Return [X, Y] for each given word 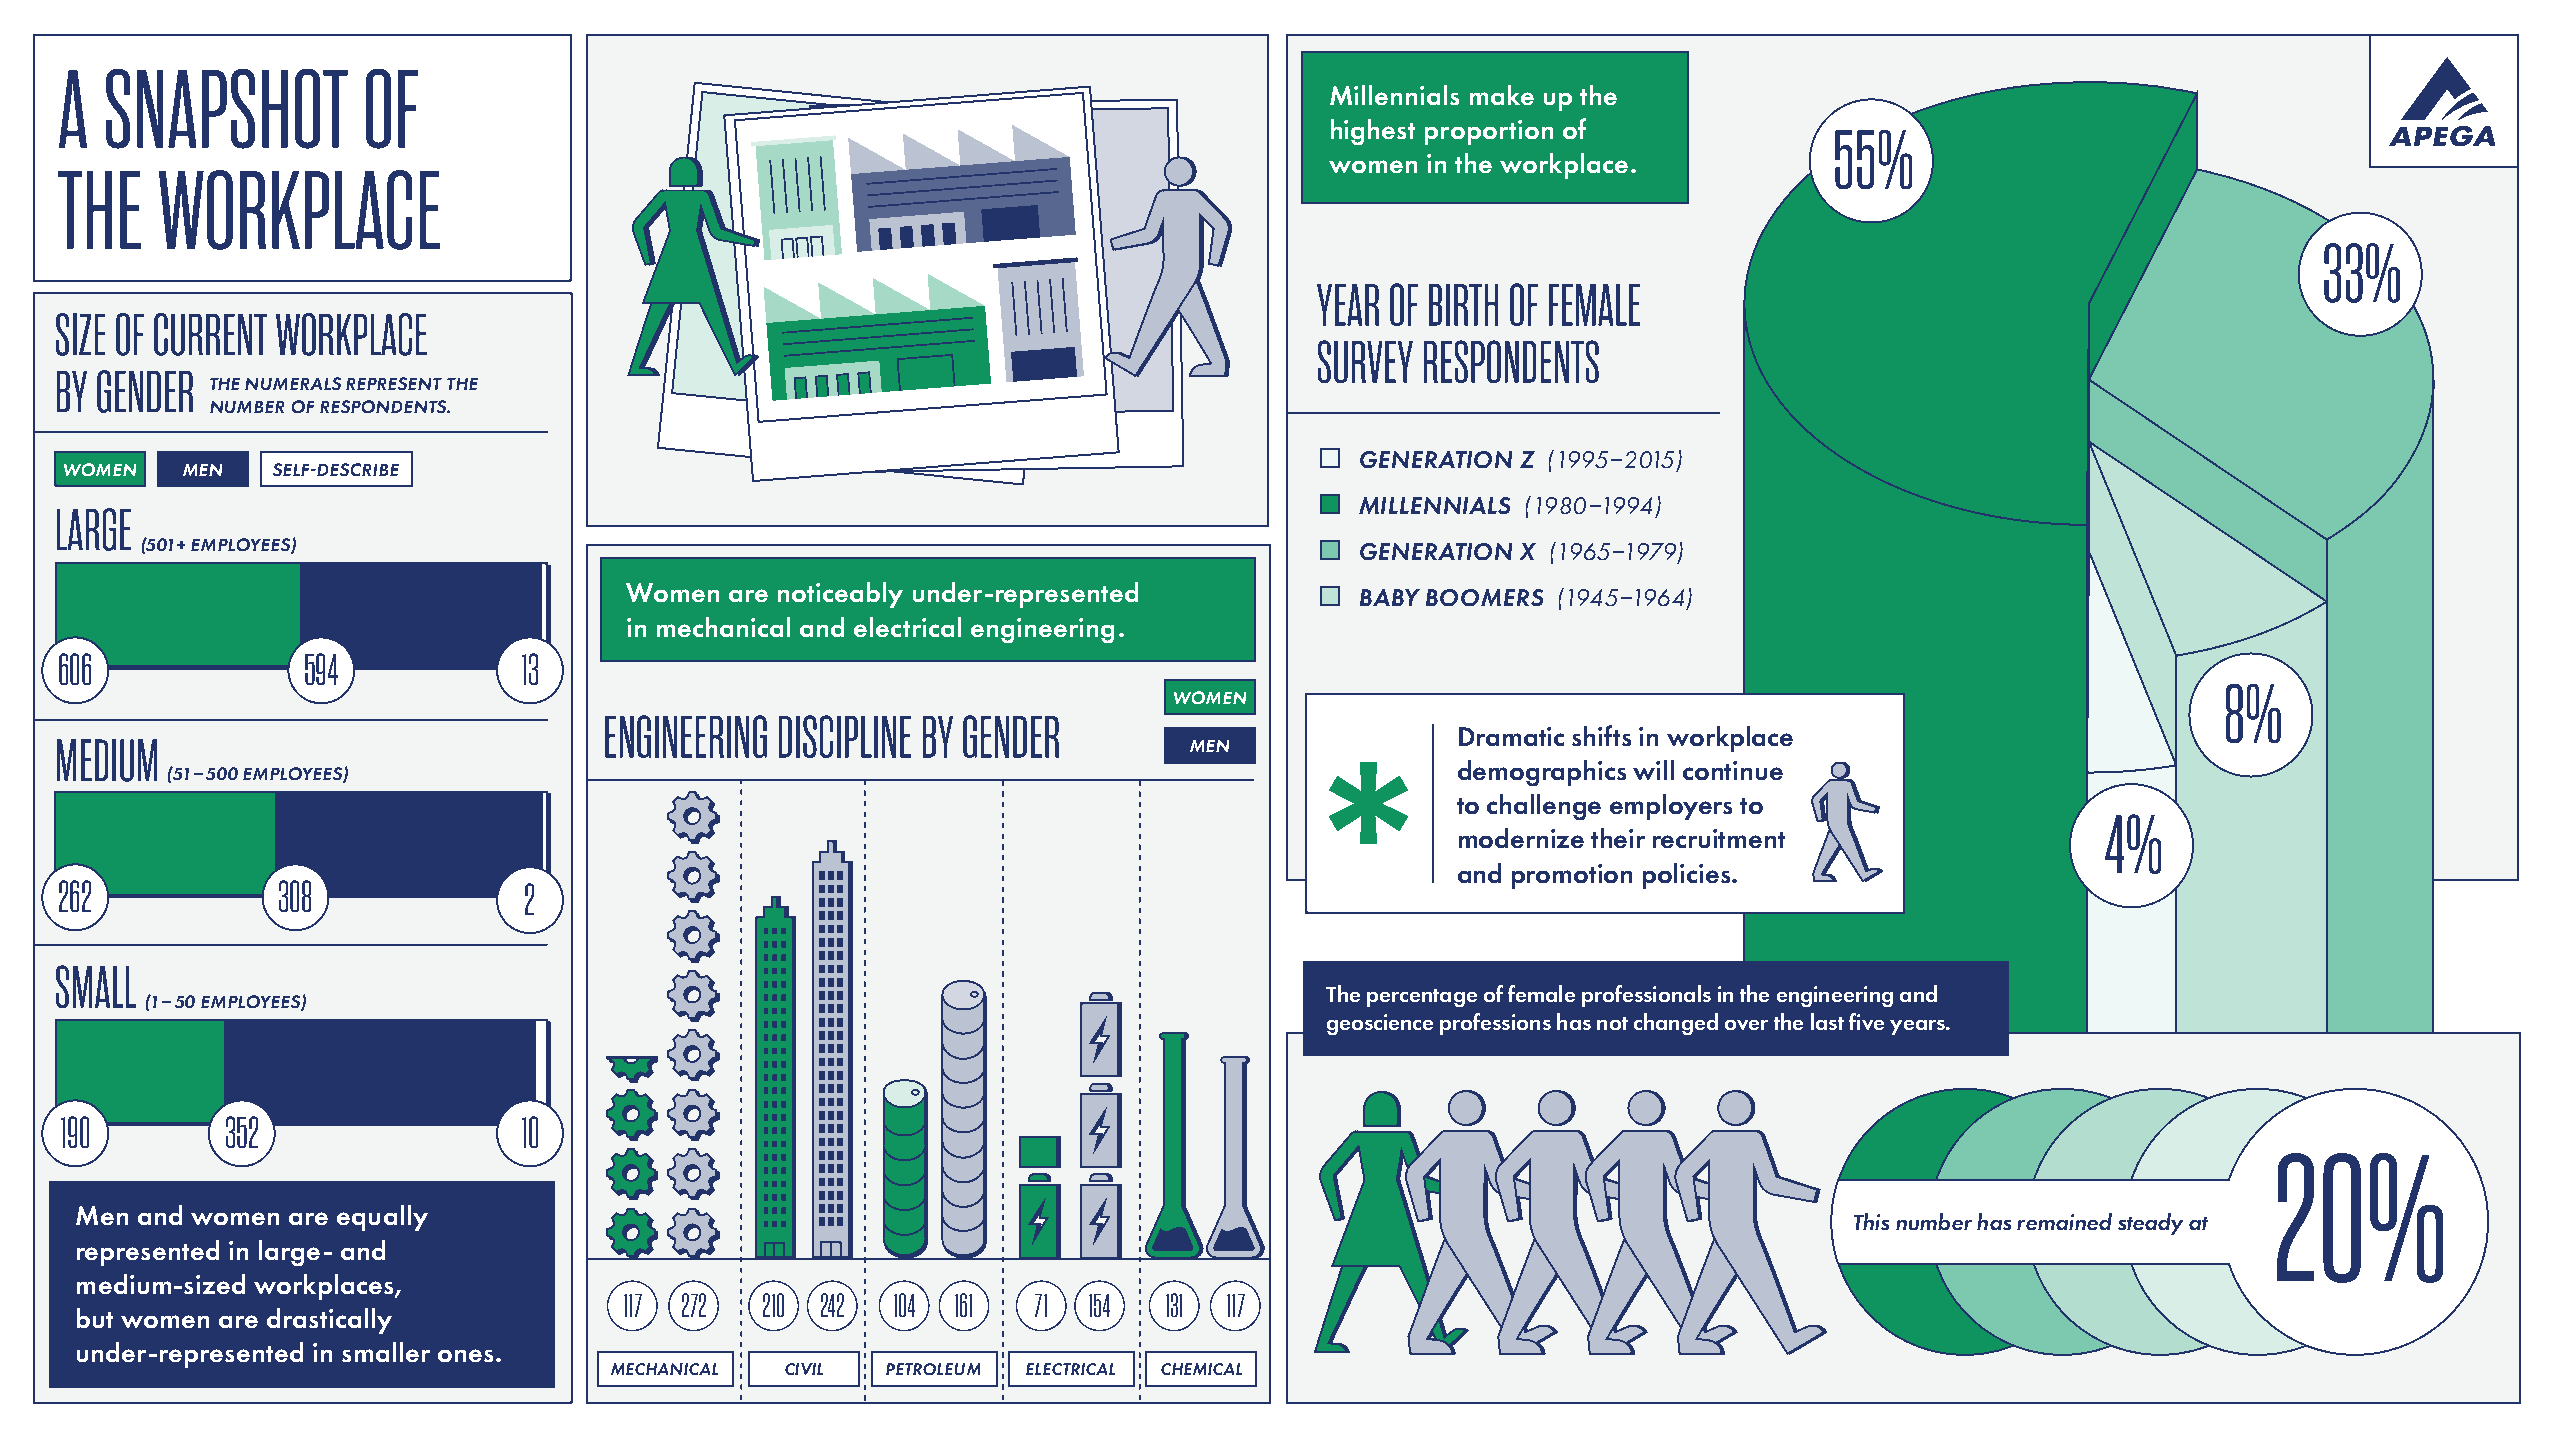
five [1866, 1021]
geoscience [1380, 1024]
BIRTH [1463, 305]
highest [1373, 132]
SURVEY [1365, 361]
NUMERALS [293, 383]
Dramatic [1511, 736]
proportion [1489, 132]
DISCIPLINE [845, 736]
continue [1733, 770]
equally [382, 1218]
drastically [329, 1321]
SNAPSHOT [227, 109]
